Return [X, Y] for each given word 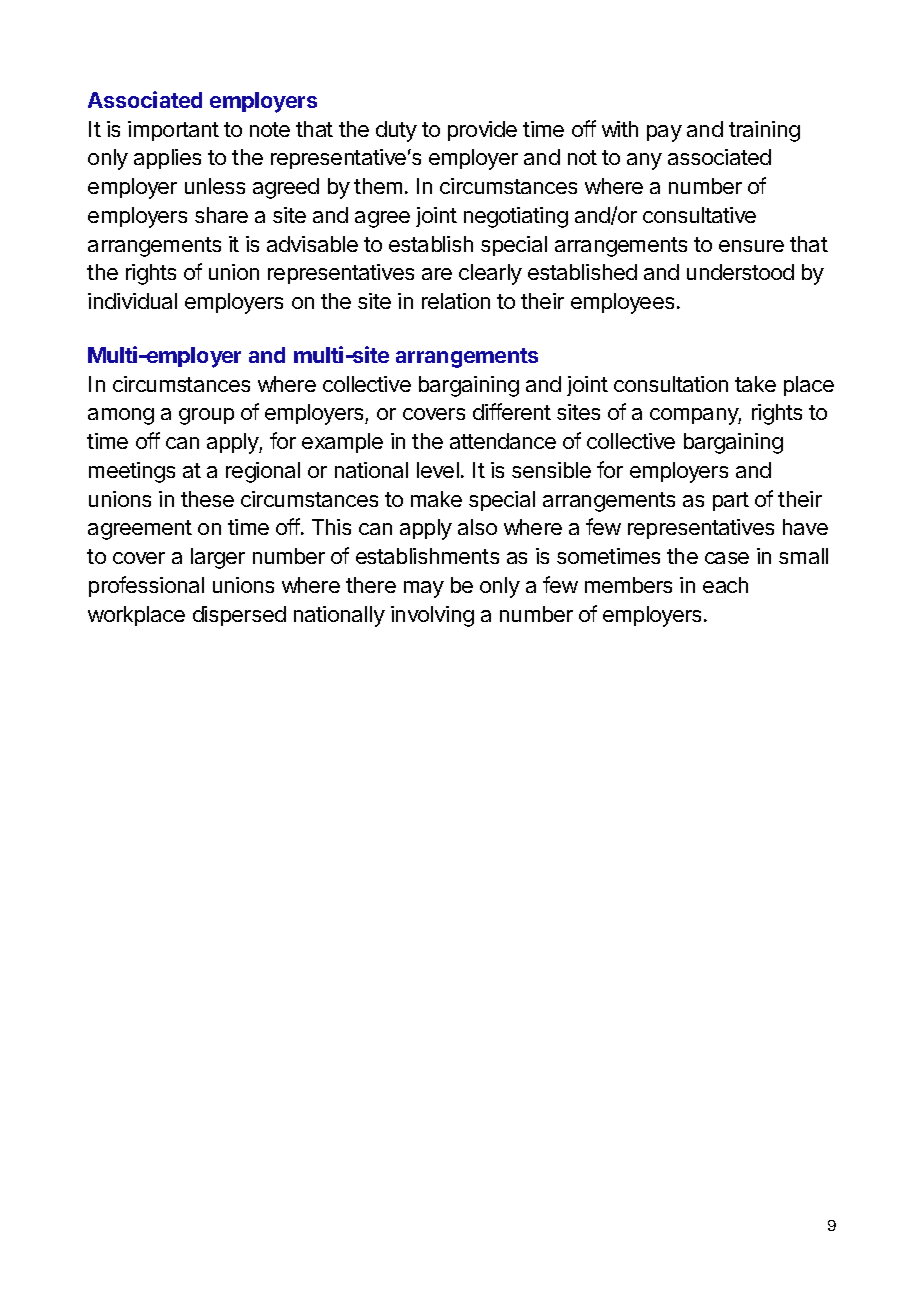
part [731, 501]
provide [482, 131]
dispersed [239, 616]
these [207, 499]
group [206, 416]
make [436, 499]
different [512, 411]
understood [740, 272]
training [764, 131]
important [173, 131]
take [755, 384]
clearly [490, 274]
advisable [312, 244]
